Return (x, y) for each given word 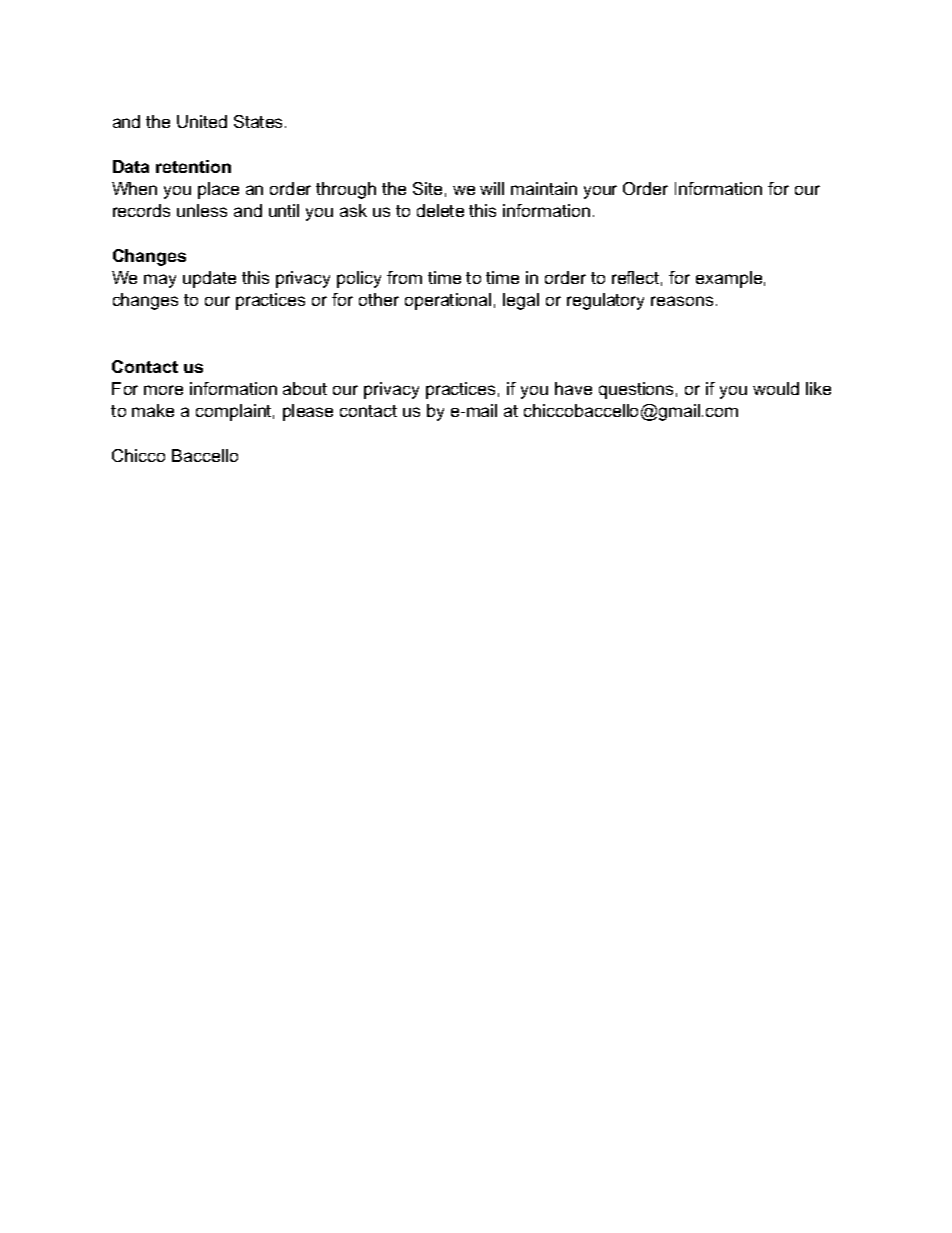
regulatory (605, 301)
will (492, 188)
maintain (544, 188)
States (260, 121)
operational (448, 301)
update (209, 279)
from (404, 277)
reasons (682, 301)
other (379, 299)
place (218, 190)
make (153, 410)
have (573, 388)
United (202, 121)
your (600, 192)
